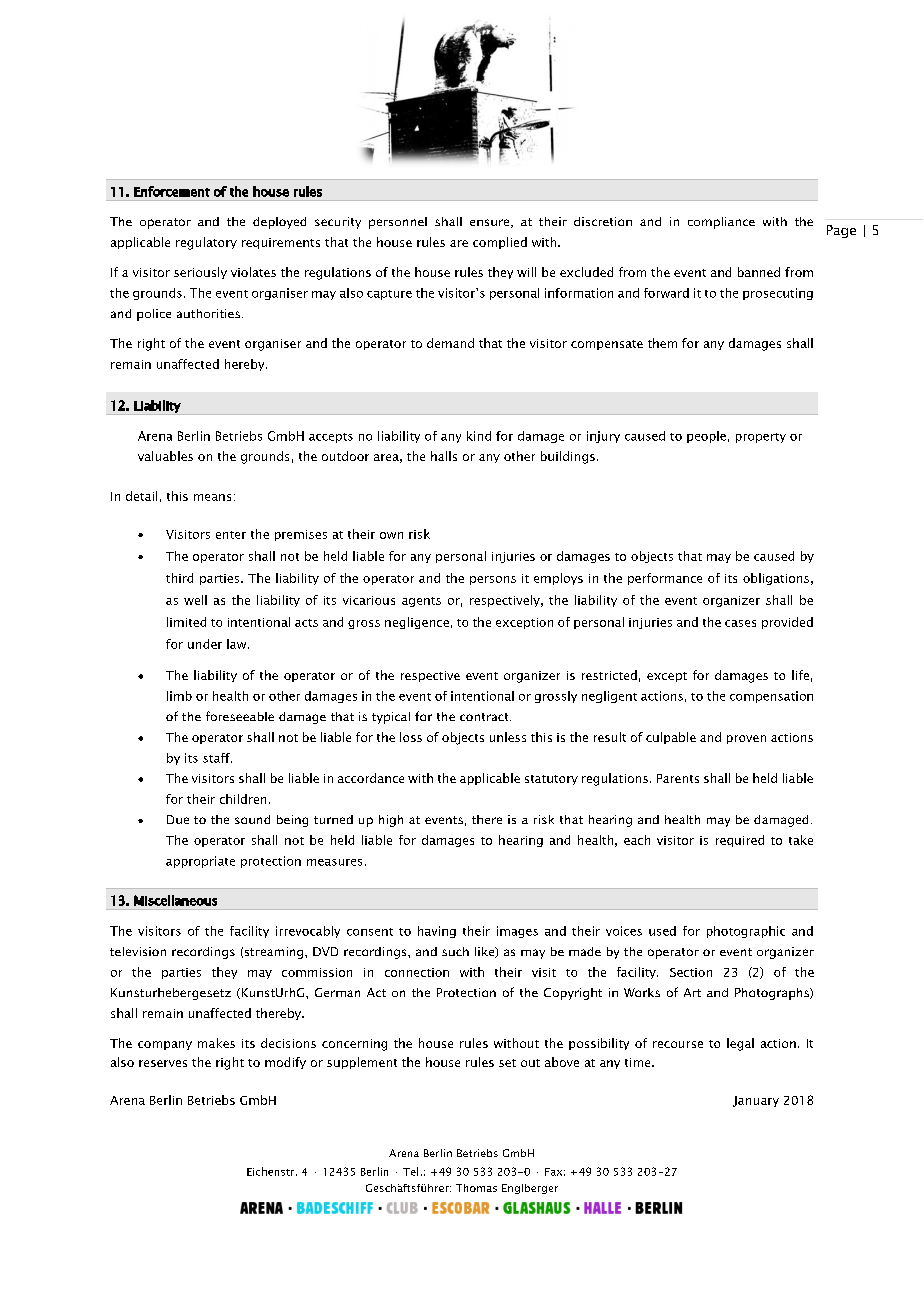  I want to click on compliance, so click(721, 223).
